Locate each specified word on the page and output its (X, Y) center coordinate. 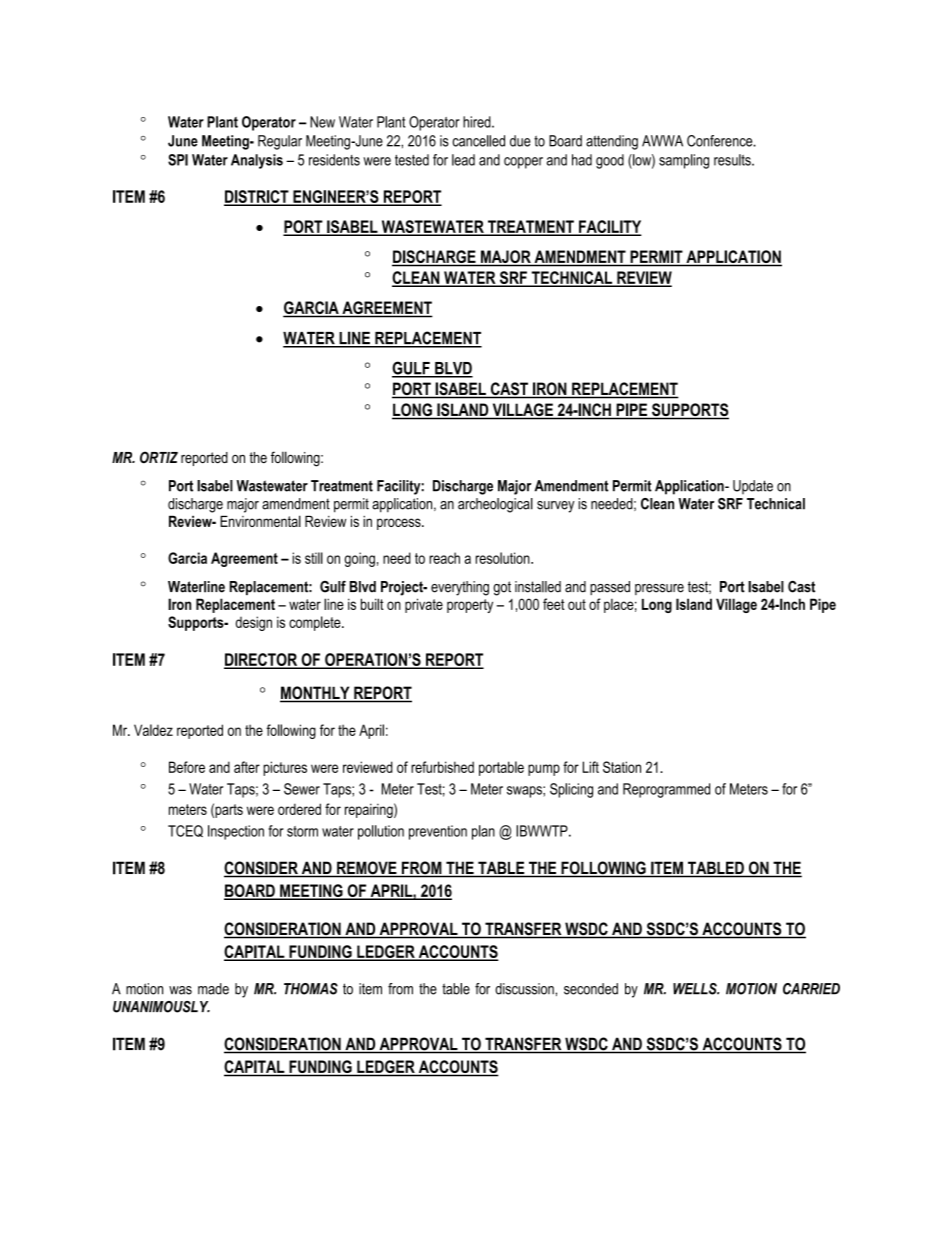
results (733, 160)
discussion (525, 989)
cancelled (478, 141)
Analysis (257, 161)
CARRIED (811, 989)
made (213, 989)
